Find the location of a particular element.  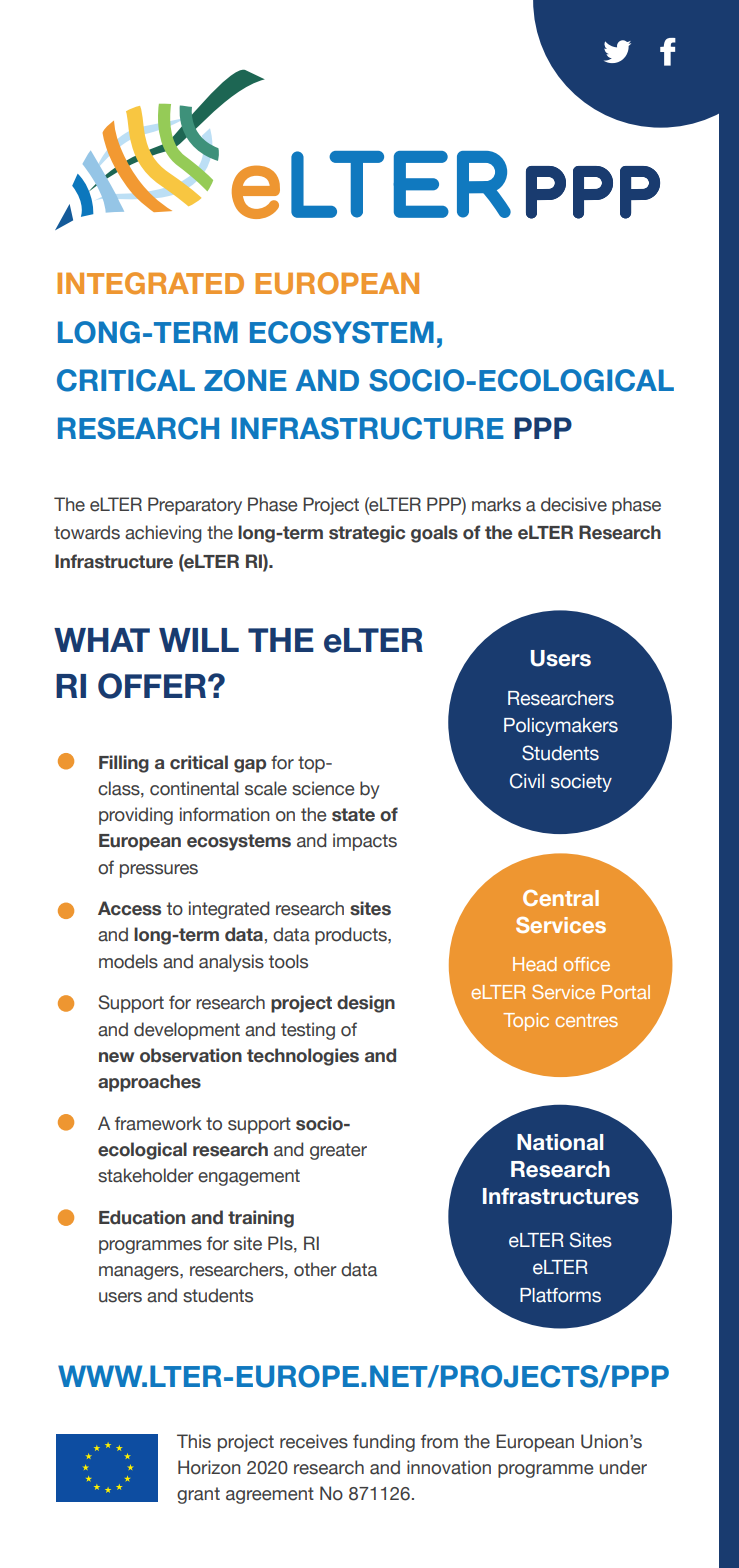

This is located at coordinates (194, 1441).
